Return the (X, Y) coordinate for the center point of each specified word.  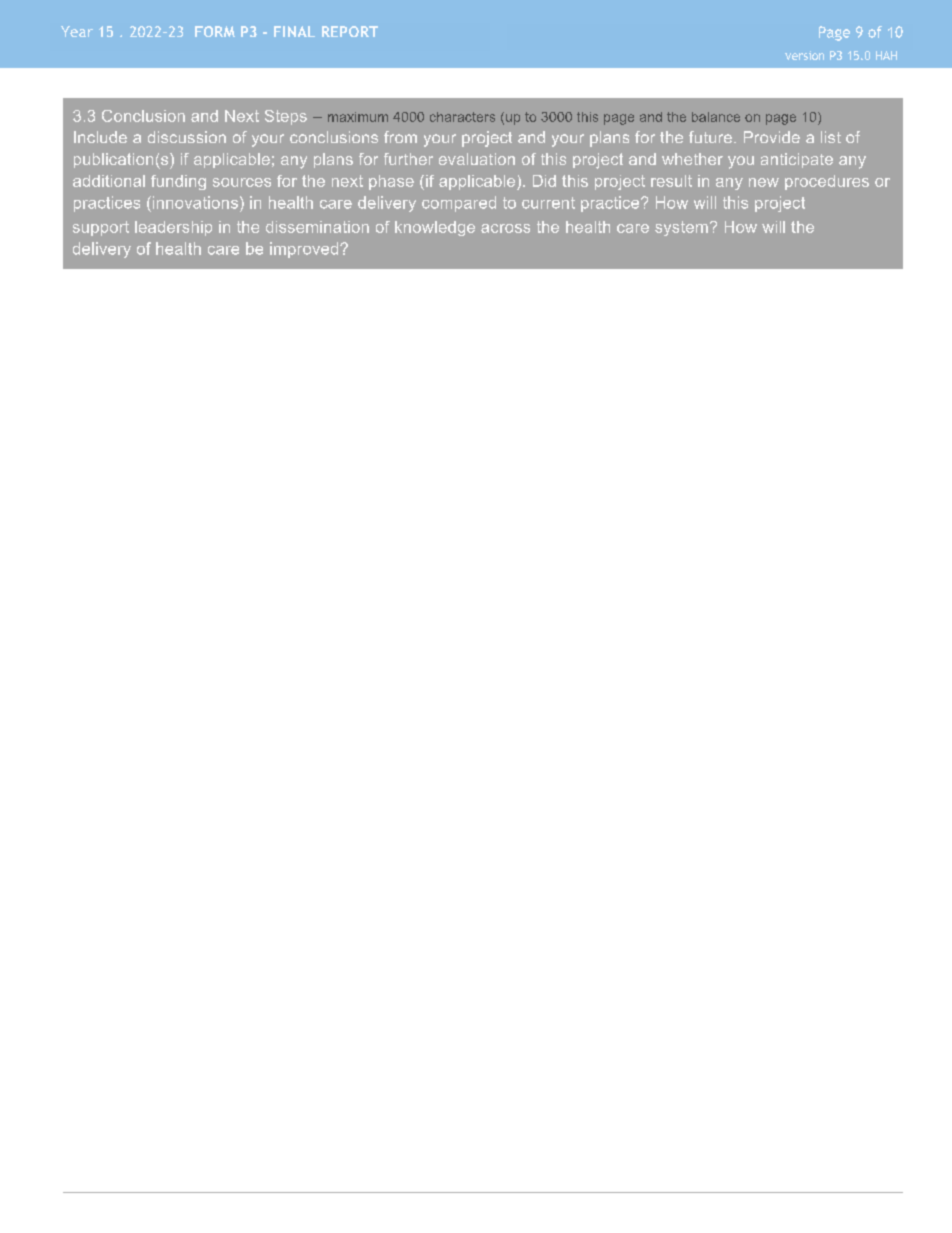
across (505, 228)
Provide (772, 137)
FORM (215, 31)
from (400, 137)
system (681, 228)
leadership (173, 228)
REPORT (350, 31)
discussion (187, 137)
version (804, 55)
